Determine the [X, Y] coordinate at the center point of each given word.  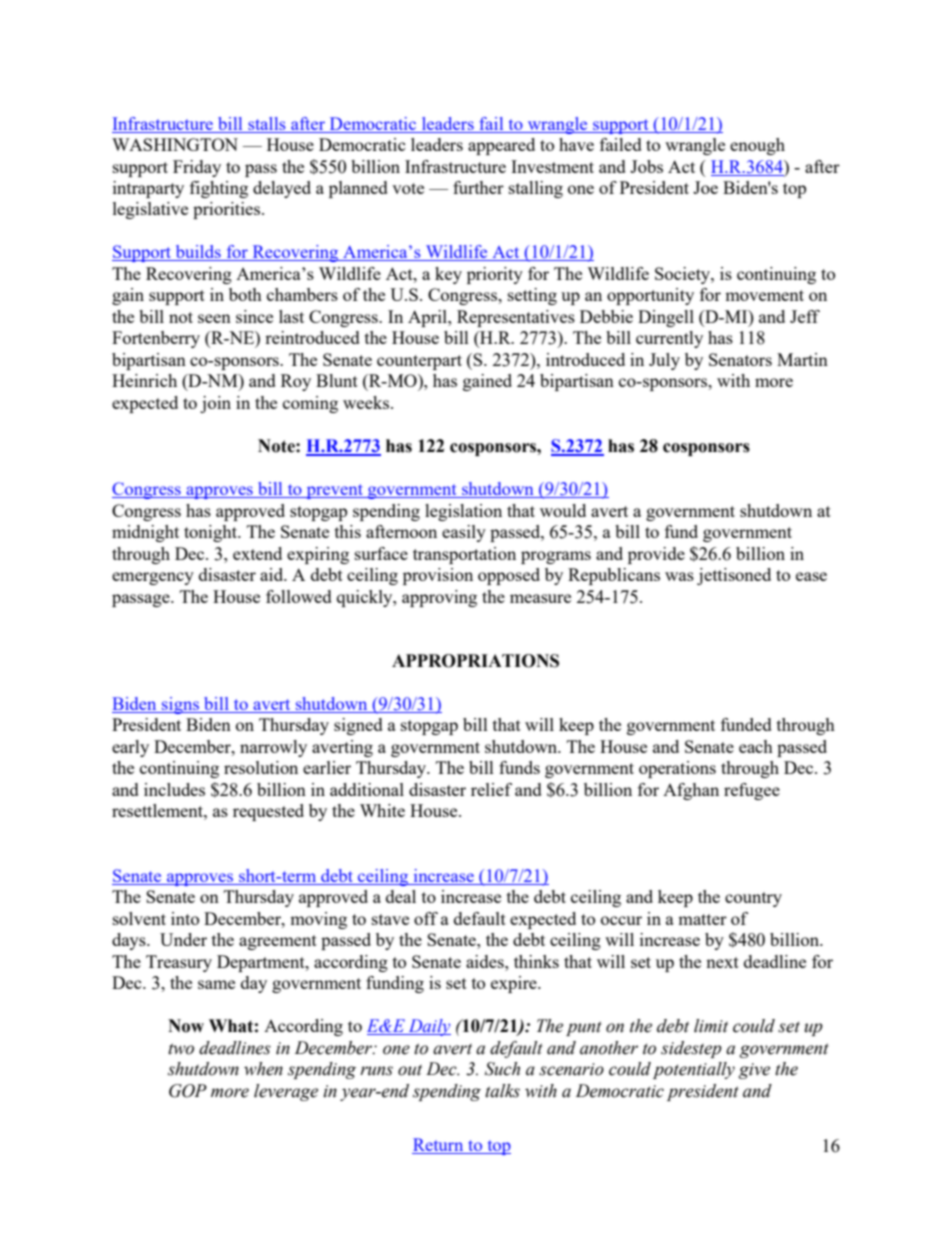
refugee [752, 791]
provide [656, 555]
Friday [197, 168]
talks [502, 1091]
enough [757, 146]
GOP [188, 1091]
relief [491, 789]
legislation [463, 512]
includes [174, 789]
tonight [212, 533]
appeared [501, 146]
